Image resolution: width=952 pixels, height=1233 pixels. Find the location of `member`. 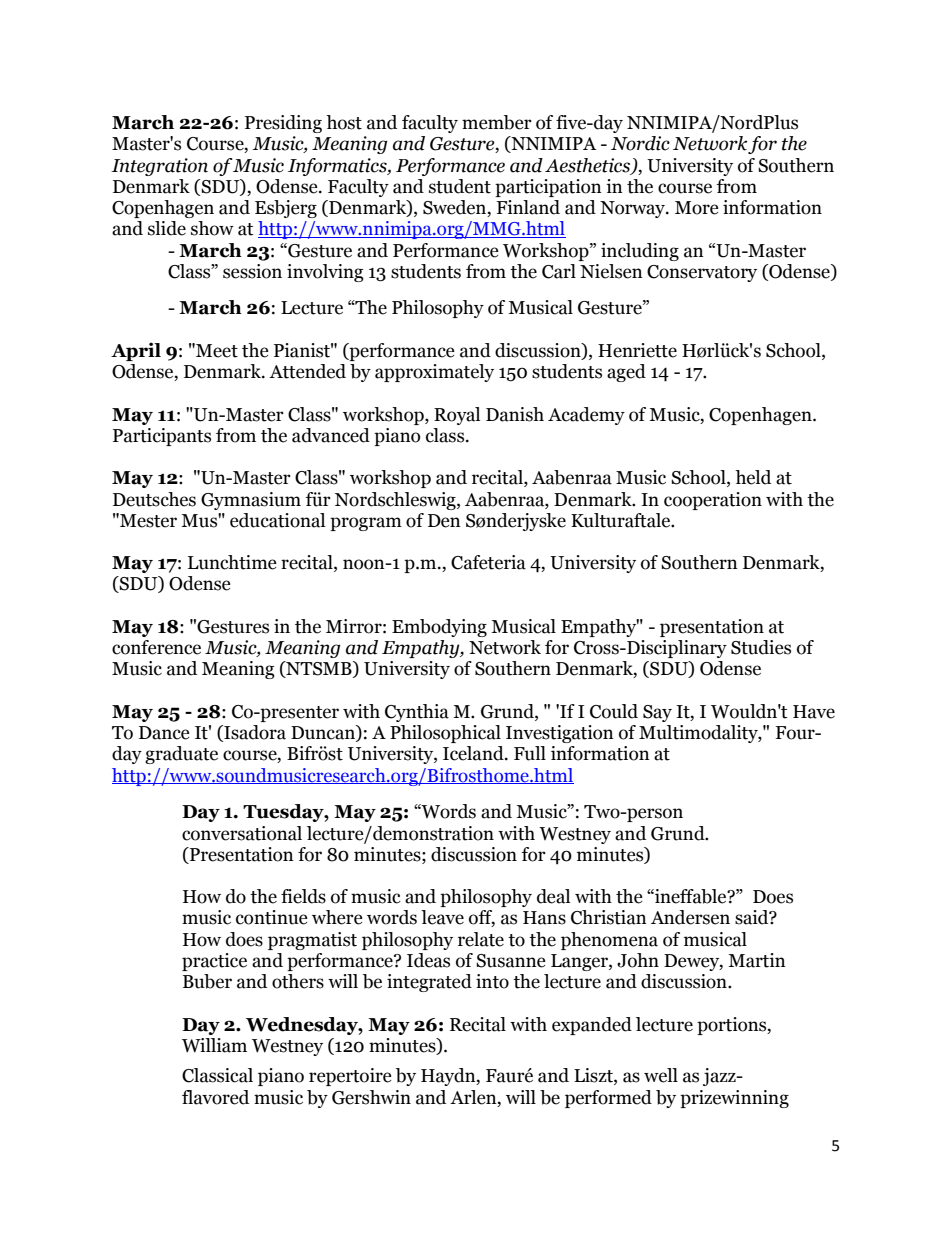

member is located at coordinates (497, 122).
